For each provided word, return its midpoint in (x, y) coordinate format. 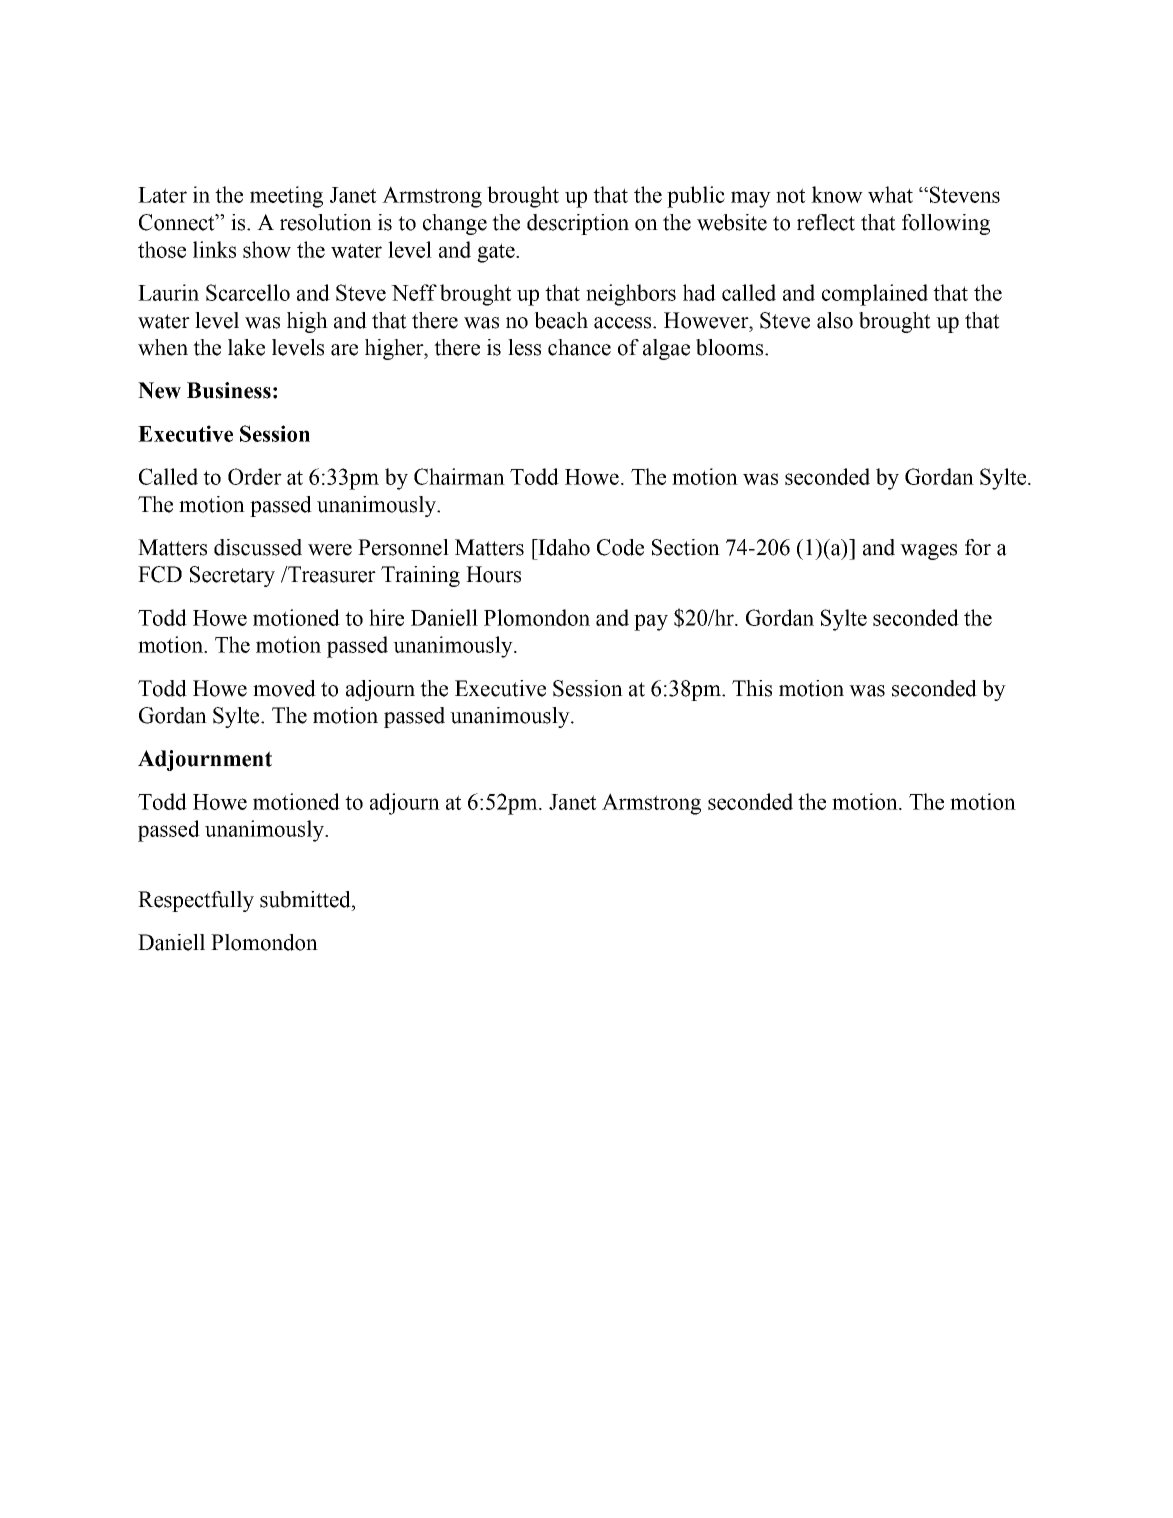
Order (255, 476)
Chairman (459, 476)
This (752, 688)
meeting (286, 197)
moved (284, 688)
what (890, 194)
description (578, 224)
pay (651, 622)
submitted (306, 899)
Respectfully (196, 901)
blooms (731, 347)
